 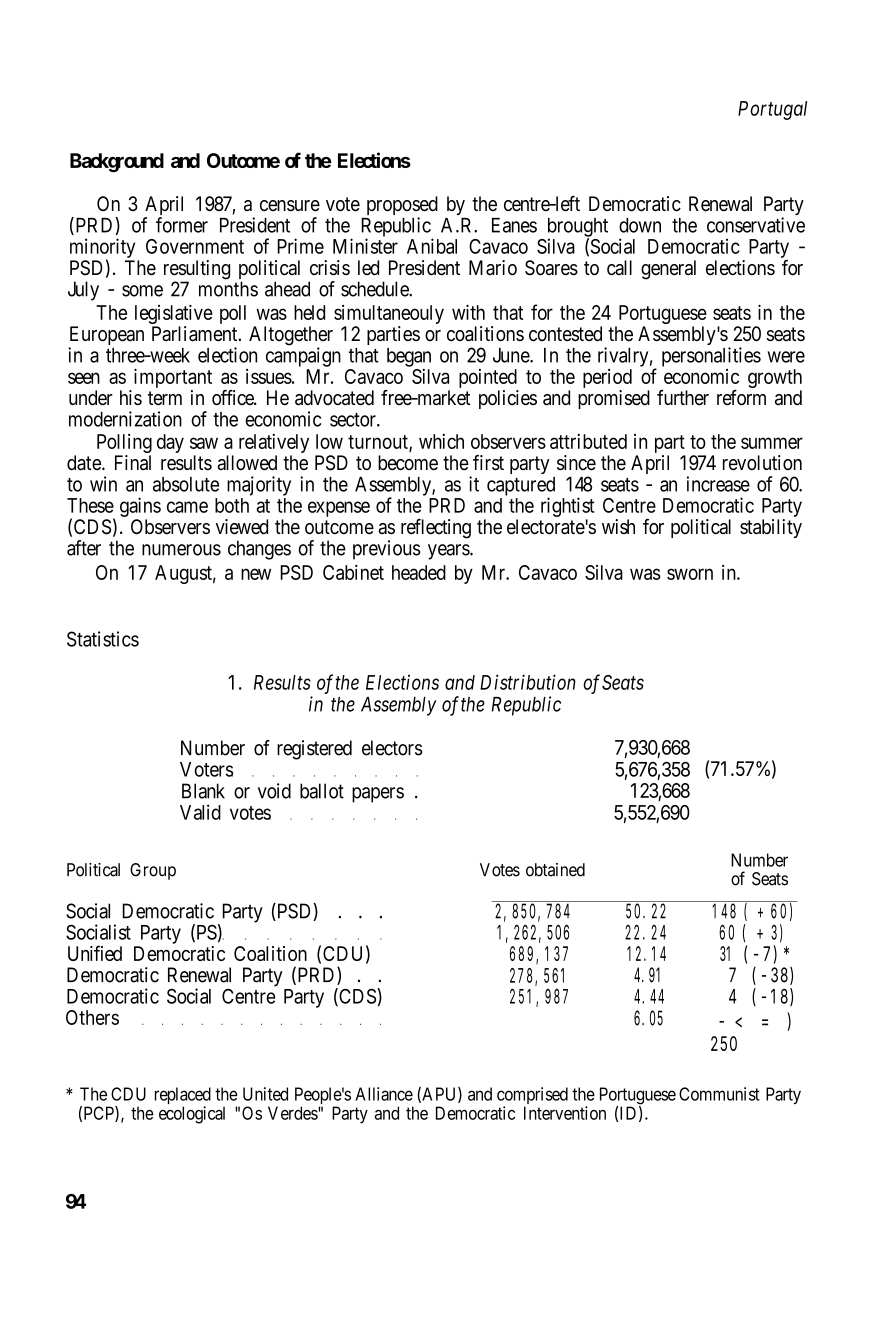 What do you see at coordinates (170, 443) in the image?
I see `day` at bounding box center [170, 443].
